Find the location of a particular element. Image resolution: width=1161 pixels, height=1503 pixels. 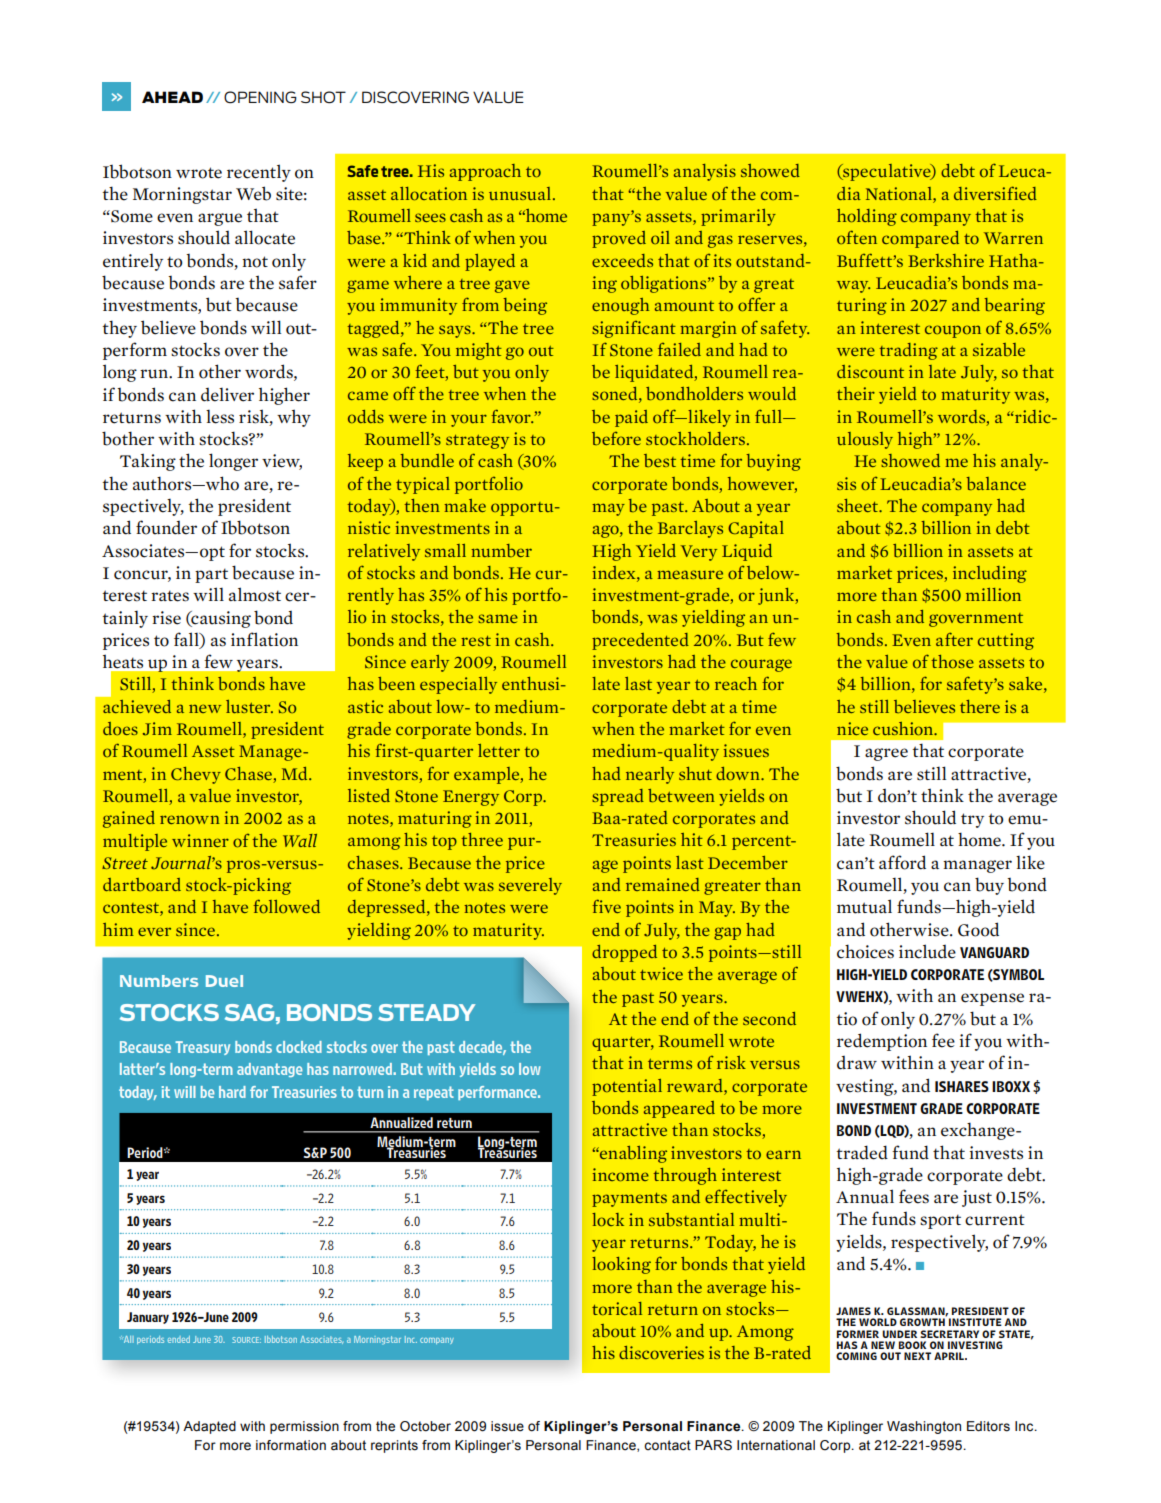

spread is located at coordinates (618, 797).
